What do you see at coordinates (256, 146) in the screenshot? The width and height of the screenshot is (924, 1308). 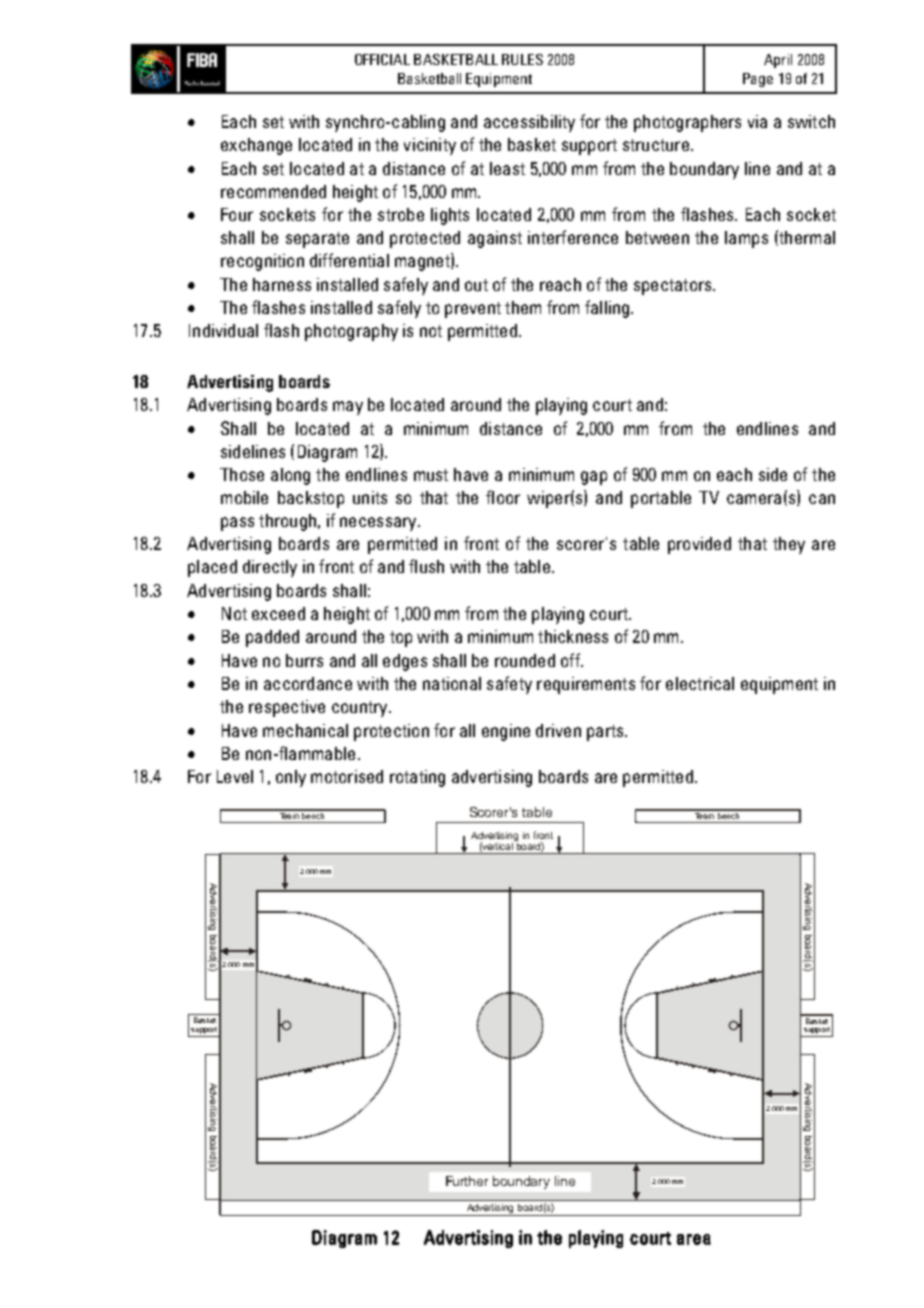 I see `exchange` at bounding box center [256, 146].
